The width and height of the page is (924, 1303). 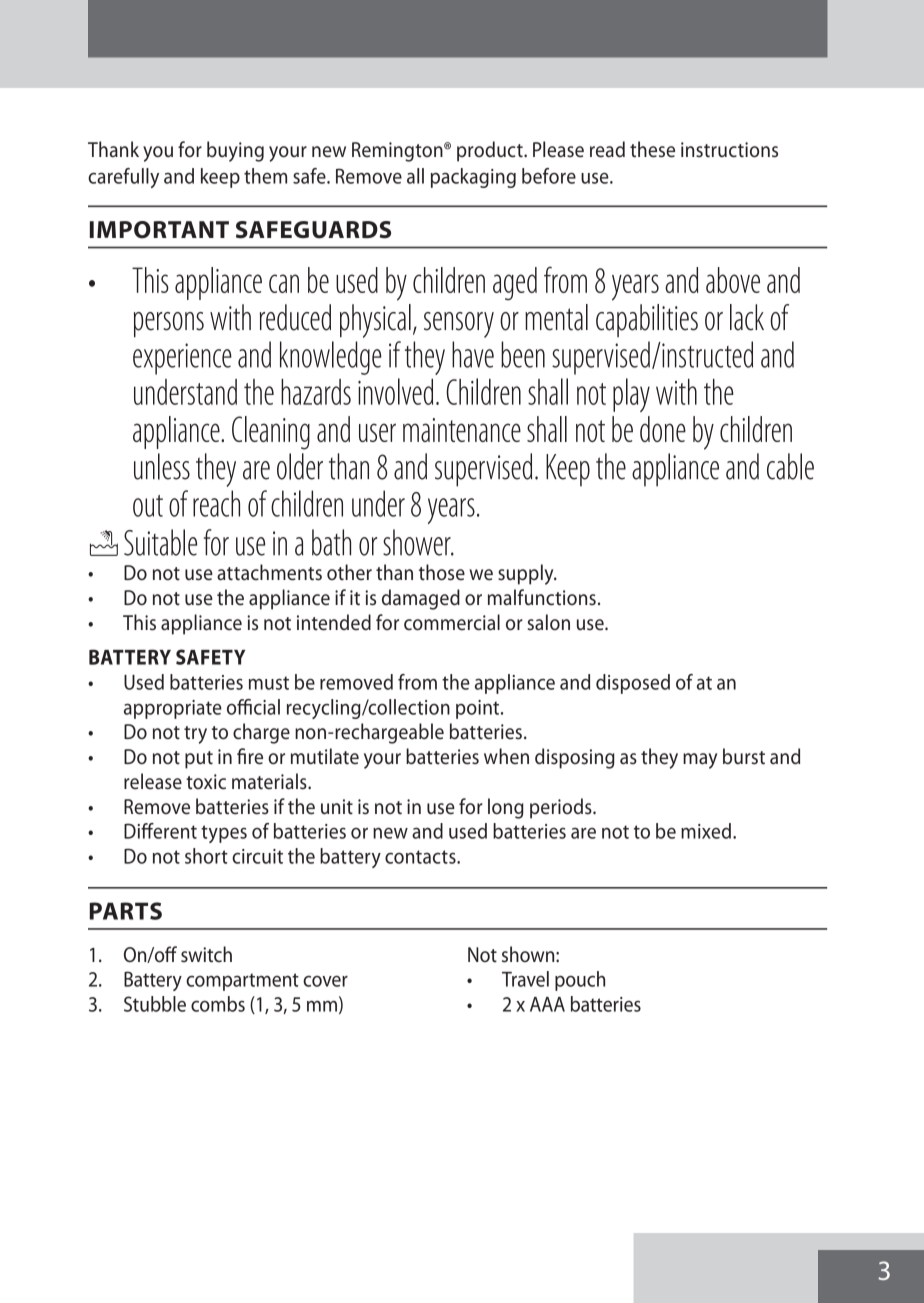 What do you see at coordinates (235, 151) in the page?
I see `buying` at bounding box center [235, 151].
